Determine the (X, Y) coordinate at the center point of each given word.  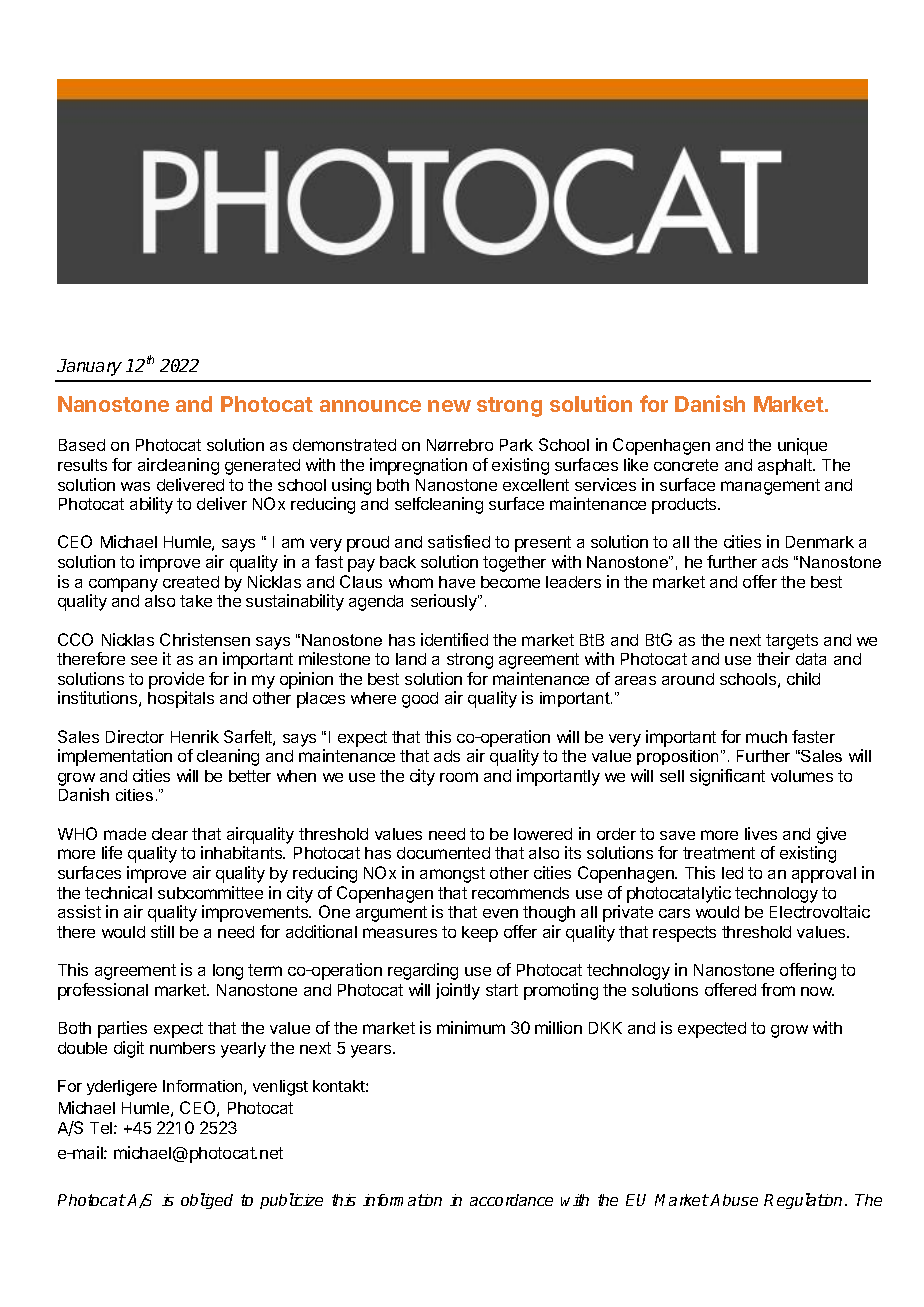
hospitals (181, 699)
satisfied (459, 541)
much (766, 737)
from (778, 989)
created (191, 582)
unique (802, 446)
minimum (471, 1027)
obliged (207, 1201)
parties (122, 1029)
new (449, 406)
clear (170, 834)
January (89, 367)
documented (443, 853)
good (420, 700)
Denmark (820, 542)
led (732, 873)
